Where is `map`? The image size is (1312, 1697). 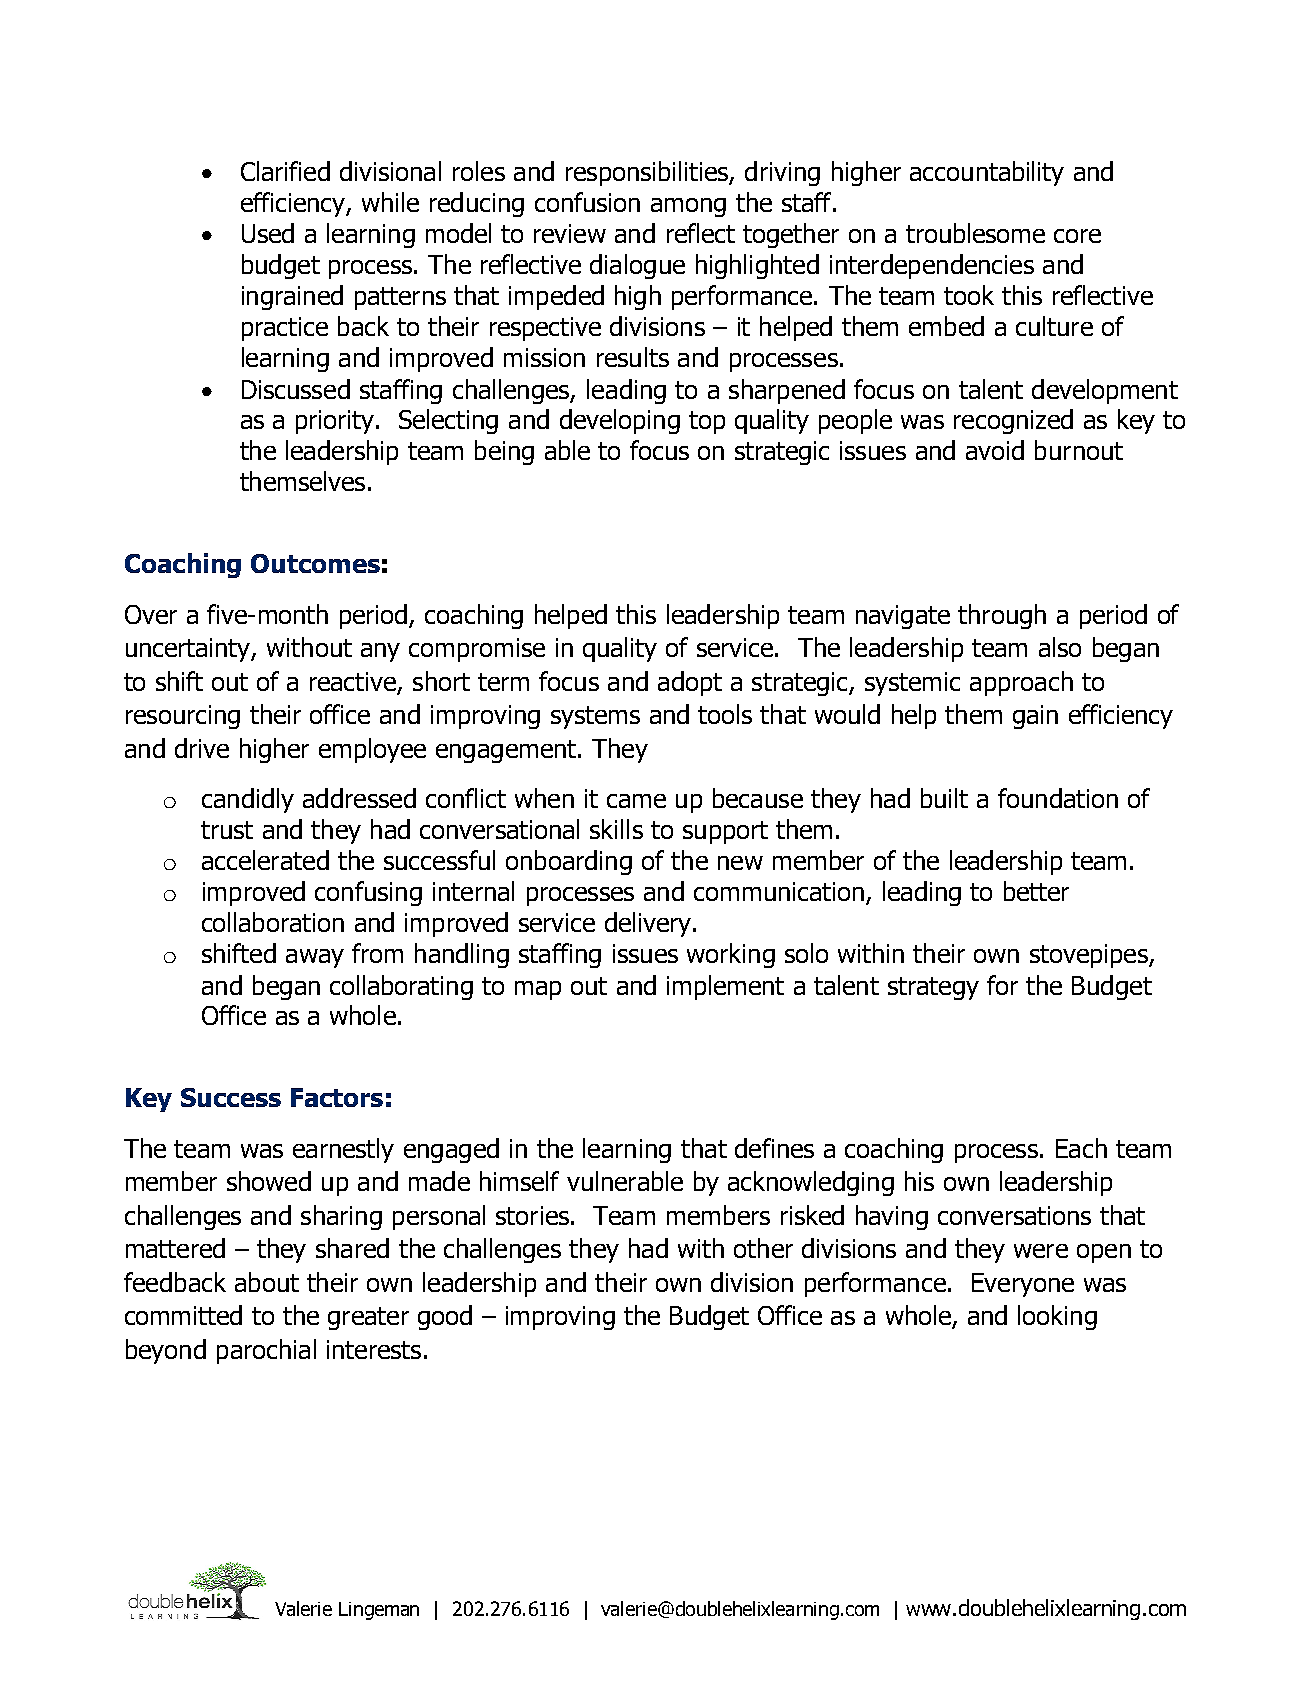
map is located at coordinates (538, 990).
